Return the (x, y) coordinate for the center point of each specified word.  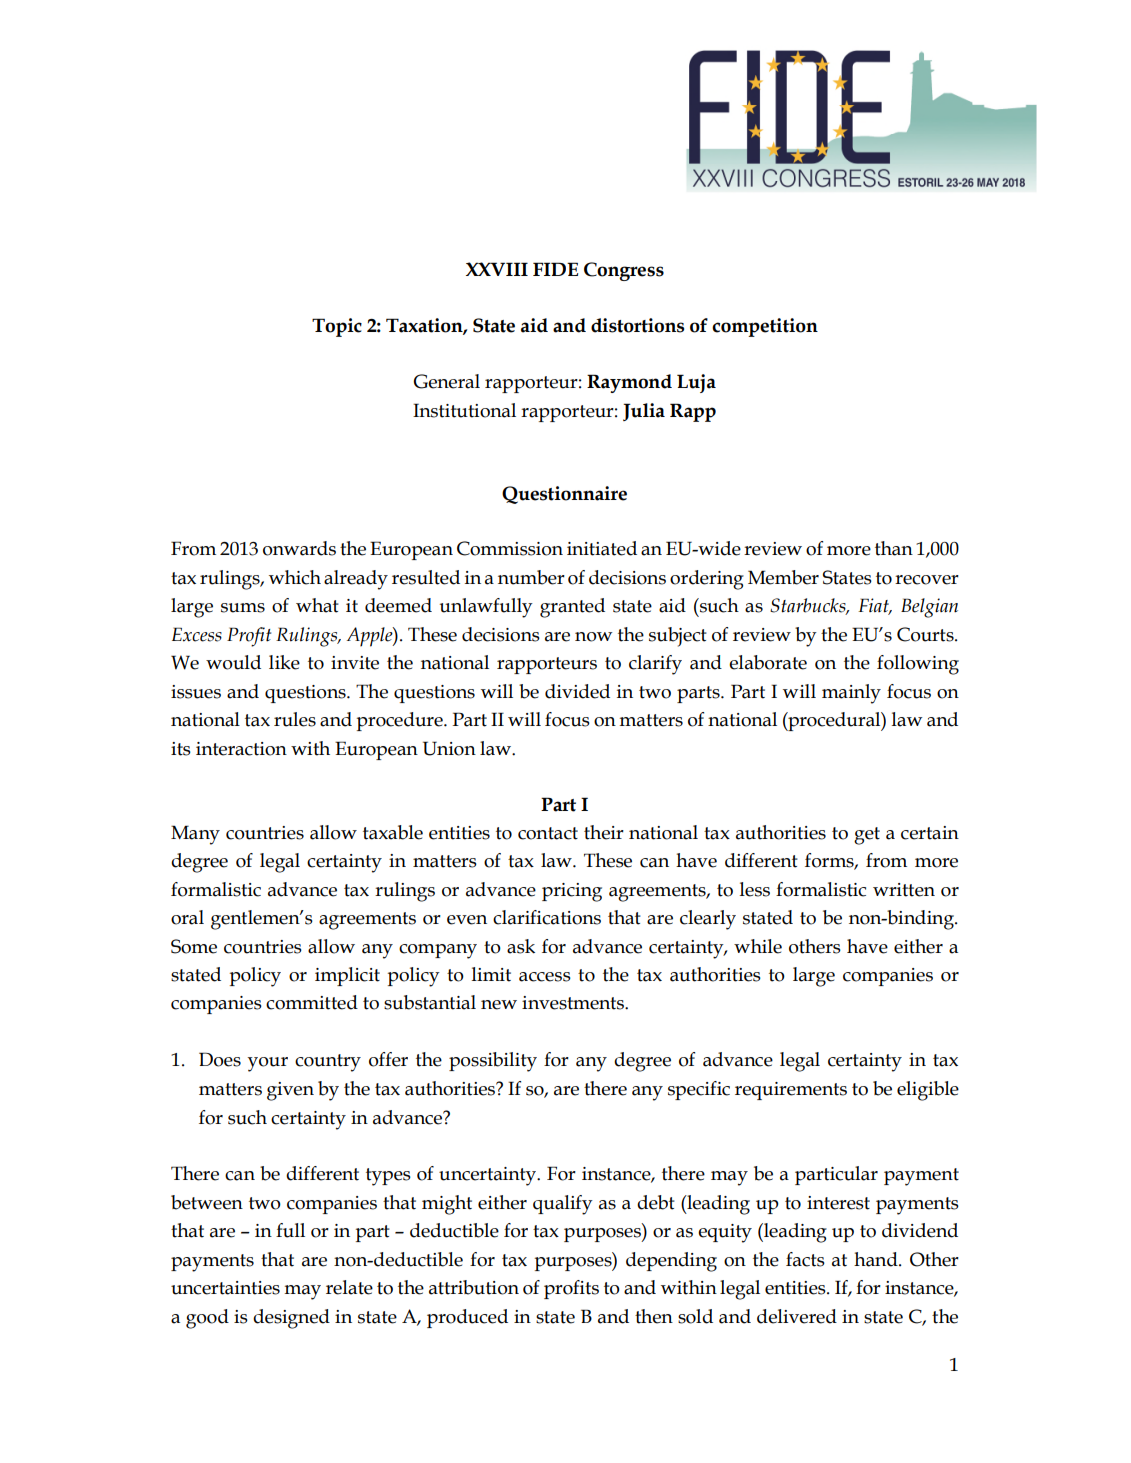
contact (548, 833)
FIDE (555, 269)
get (867, 836)
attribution (474, 1287)
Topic (337, 327)
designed (291, 1319)
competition (765, 327)
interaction (241, 749)
